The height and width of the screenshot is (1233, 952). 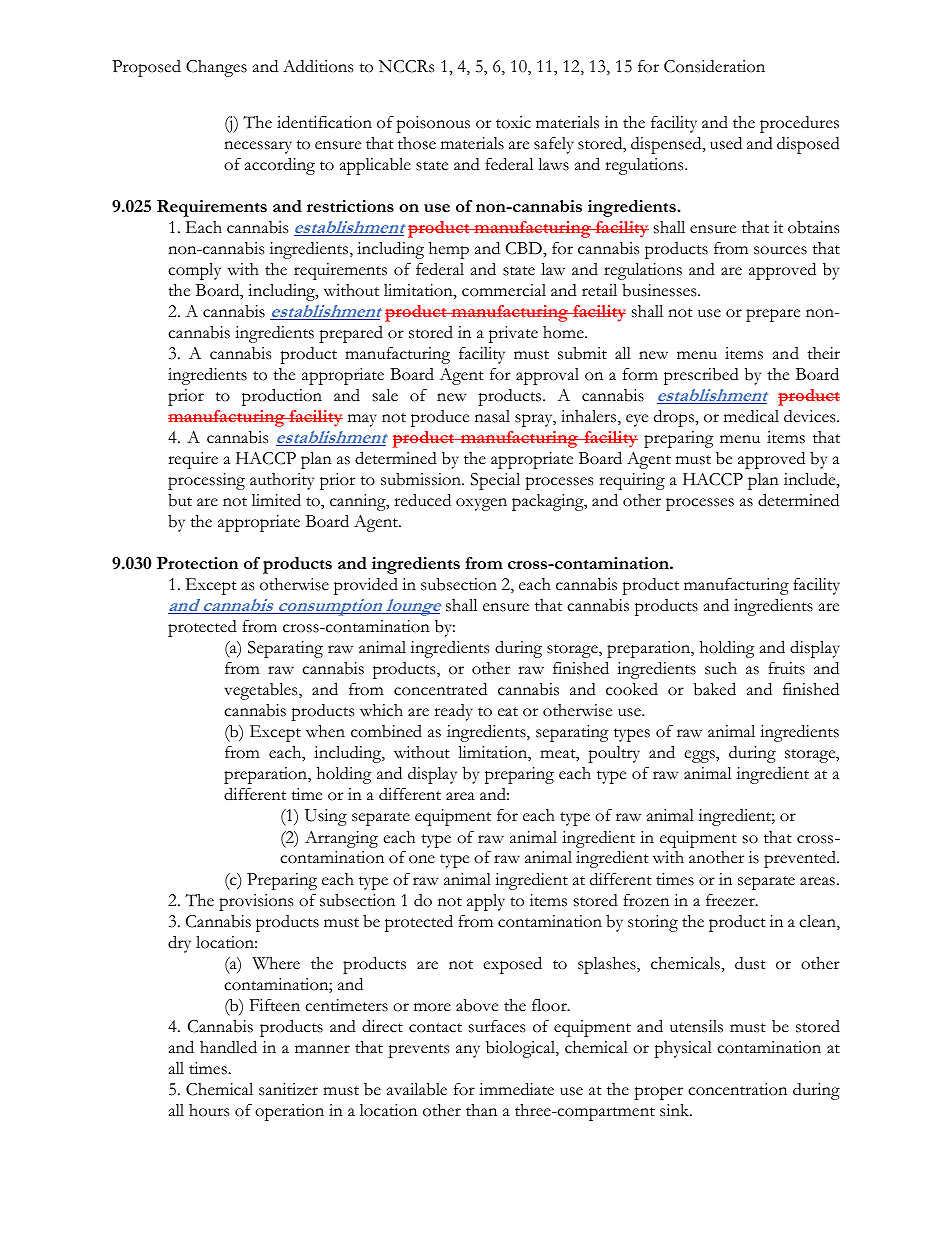 I want to click on toxic, so click(x=513, y=122).
